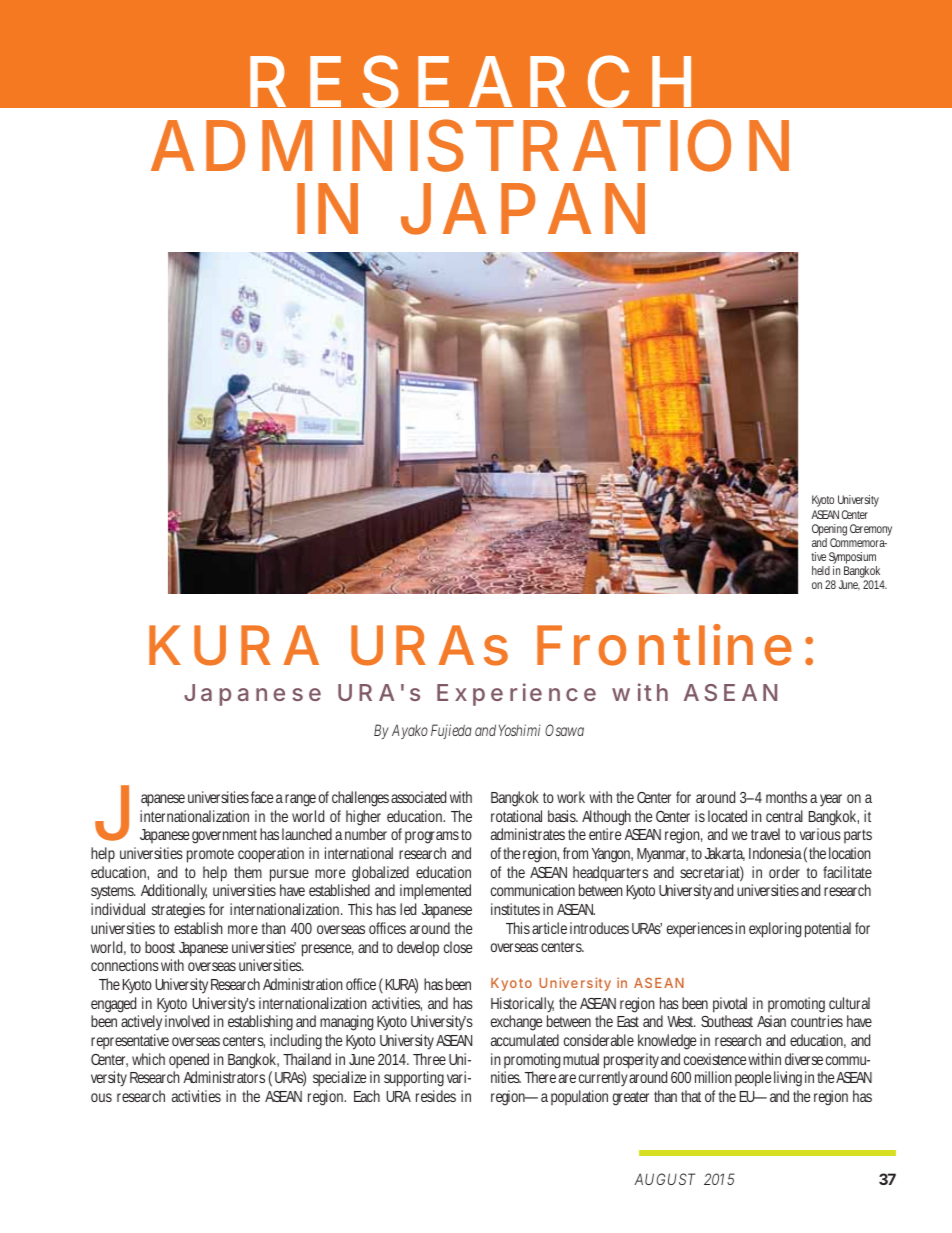 This screenshot has width=952, height=1233. I want to click on Frontline, so click(664, 645).
